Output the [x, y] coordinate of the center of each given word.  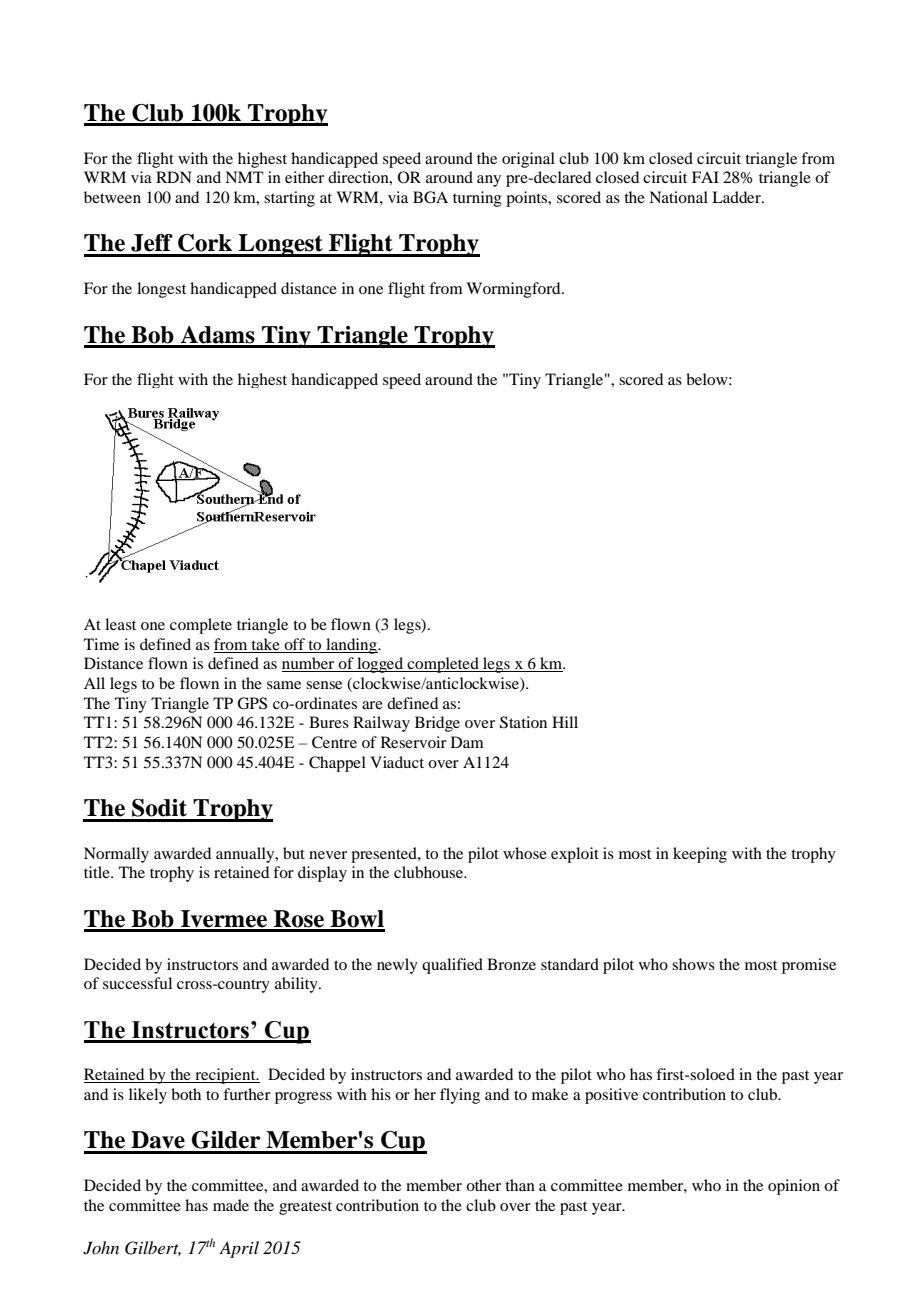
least [120, 624]
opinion [794, 1187]
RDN [174, 177]
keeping [700, 855]
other [483, 1185]
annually [246, 855]
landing [351, 646]
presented [385, 855]
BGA [430, 197]
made [231, 1205]
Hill [565, 722]
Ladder [737, 197]
